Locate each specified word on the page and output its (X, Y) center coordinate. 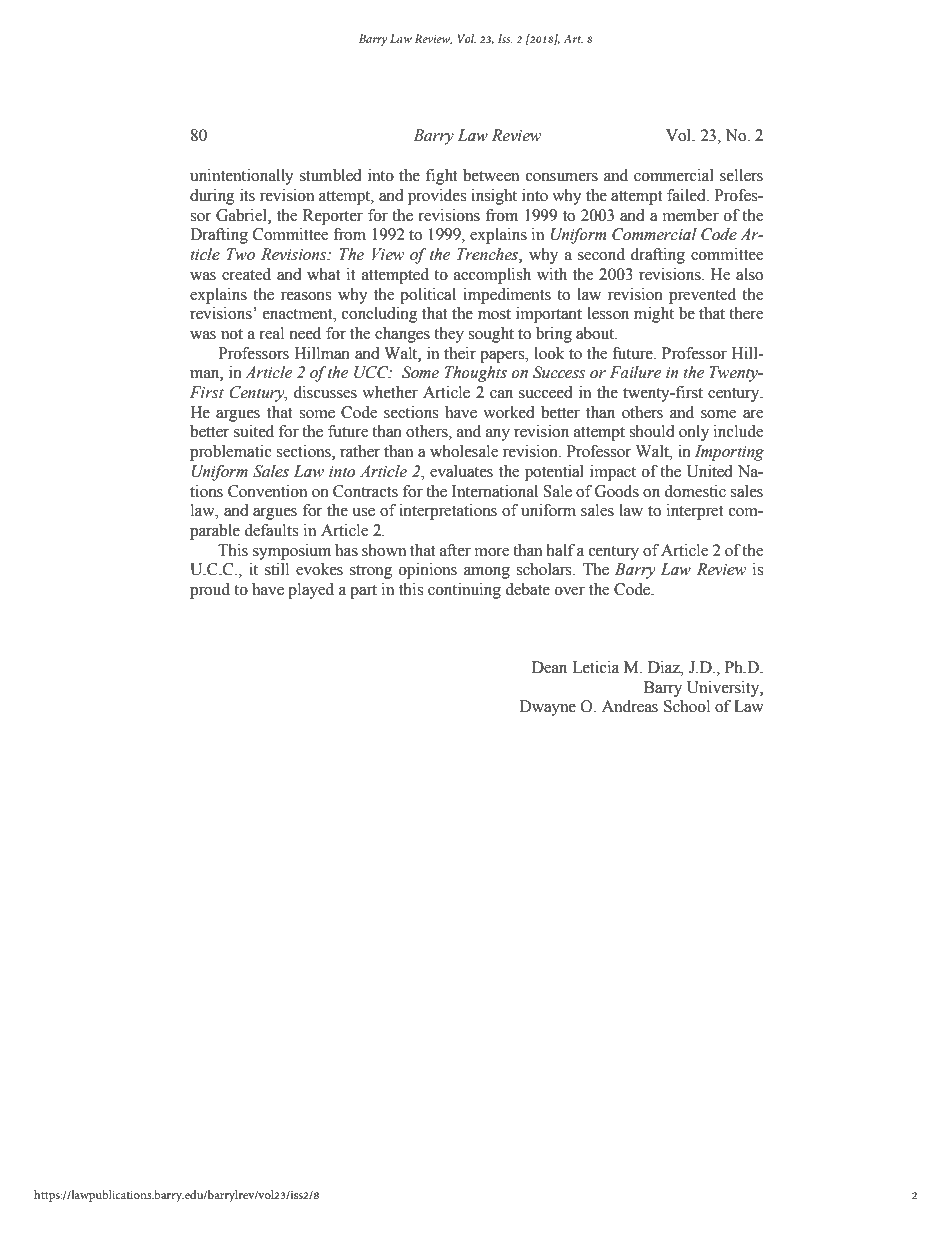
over (570, 591)
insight (494, 197)
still (277, 569)
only (694, 433)
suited (254, 431)
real (271, 333)
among (487, 573)
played (311, 591)
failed (687, 195)
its (247, 195)
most (494, 314)
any (498, 435)
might (654, 315)
